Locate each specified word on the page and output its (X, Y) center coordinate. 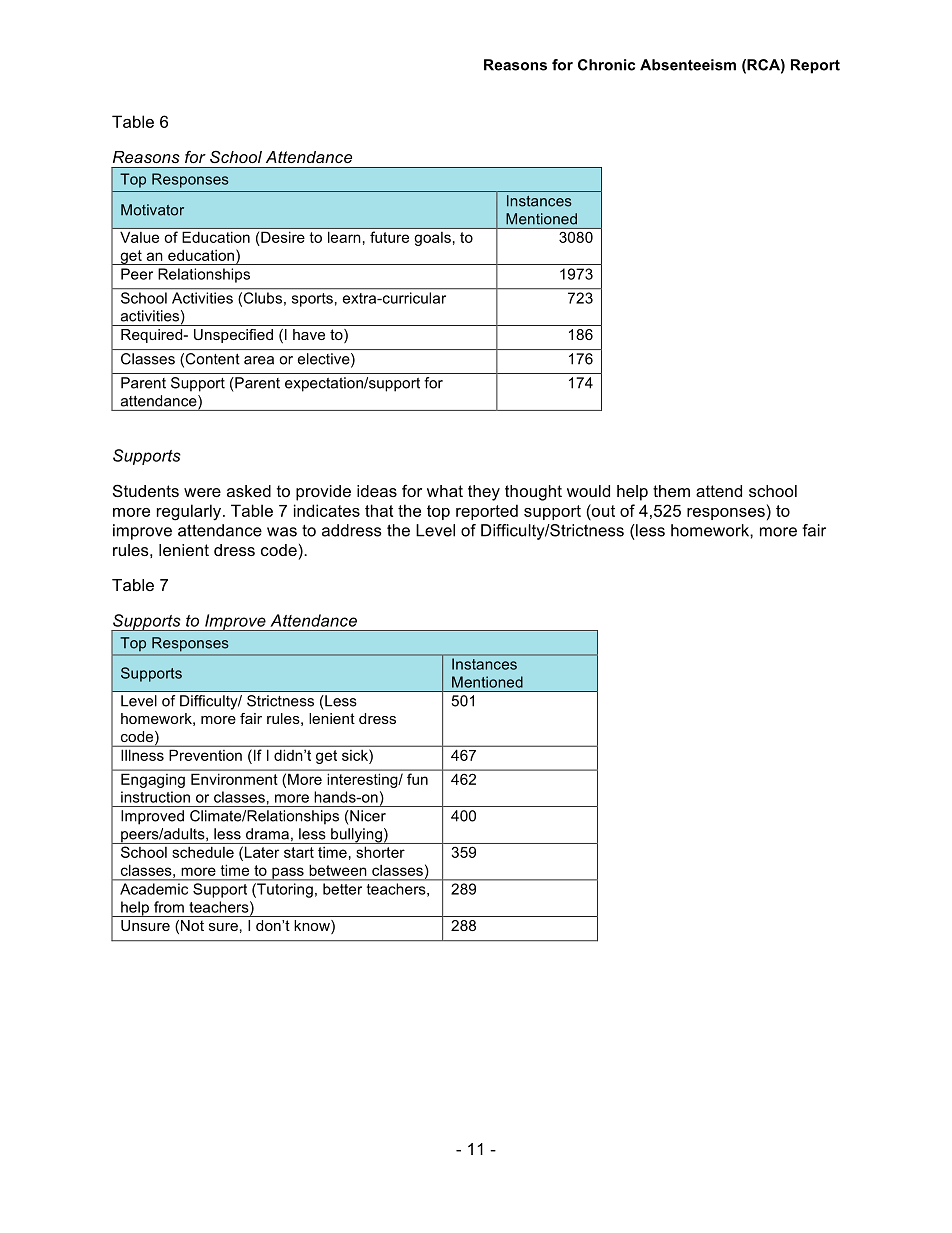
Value (139, 237)
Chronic (606, 65)
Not (192, 925)
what (445, 491)
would (588, 491)
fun (417, 779)
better (342, 889)
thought (533, 493)
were (202, 492)
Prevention (205, 755)
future (389, 237)
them (671, 491)
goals (433, 239)
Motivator (152, 210)
